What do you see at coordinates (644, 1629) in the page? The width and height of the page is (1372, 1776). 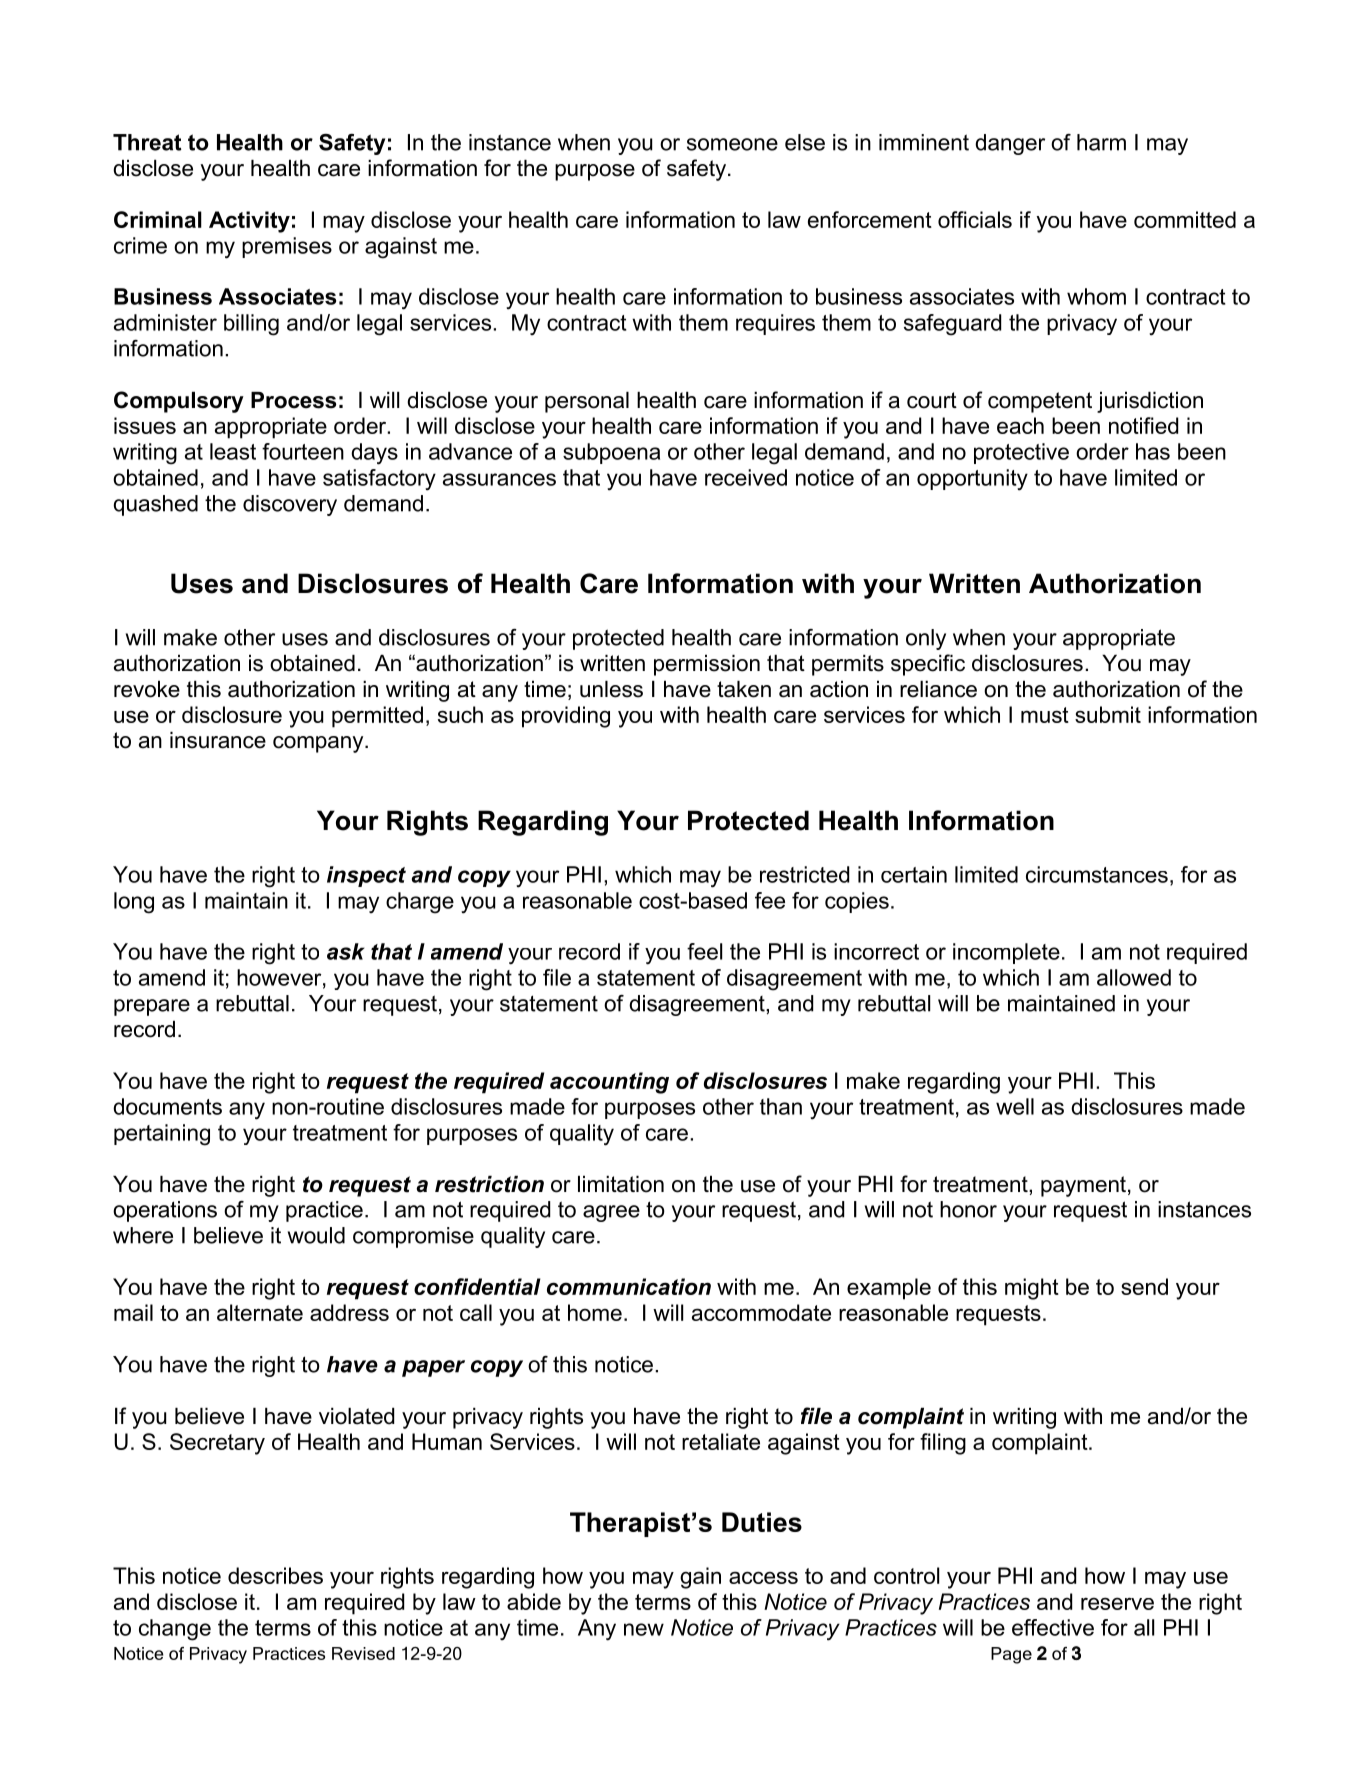 I see `new` at bounding box center [644, 1629].
